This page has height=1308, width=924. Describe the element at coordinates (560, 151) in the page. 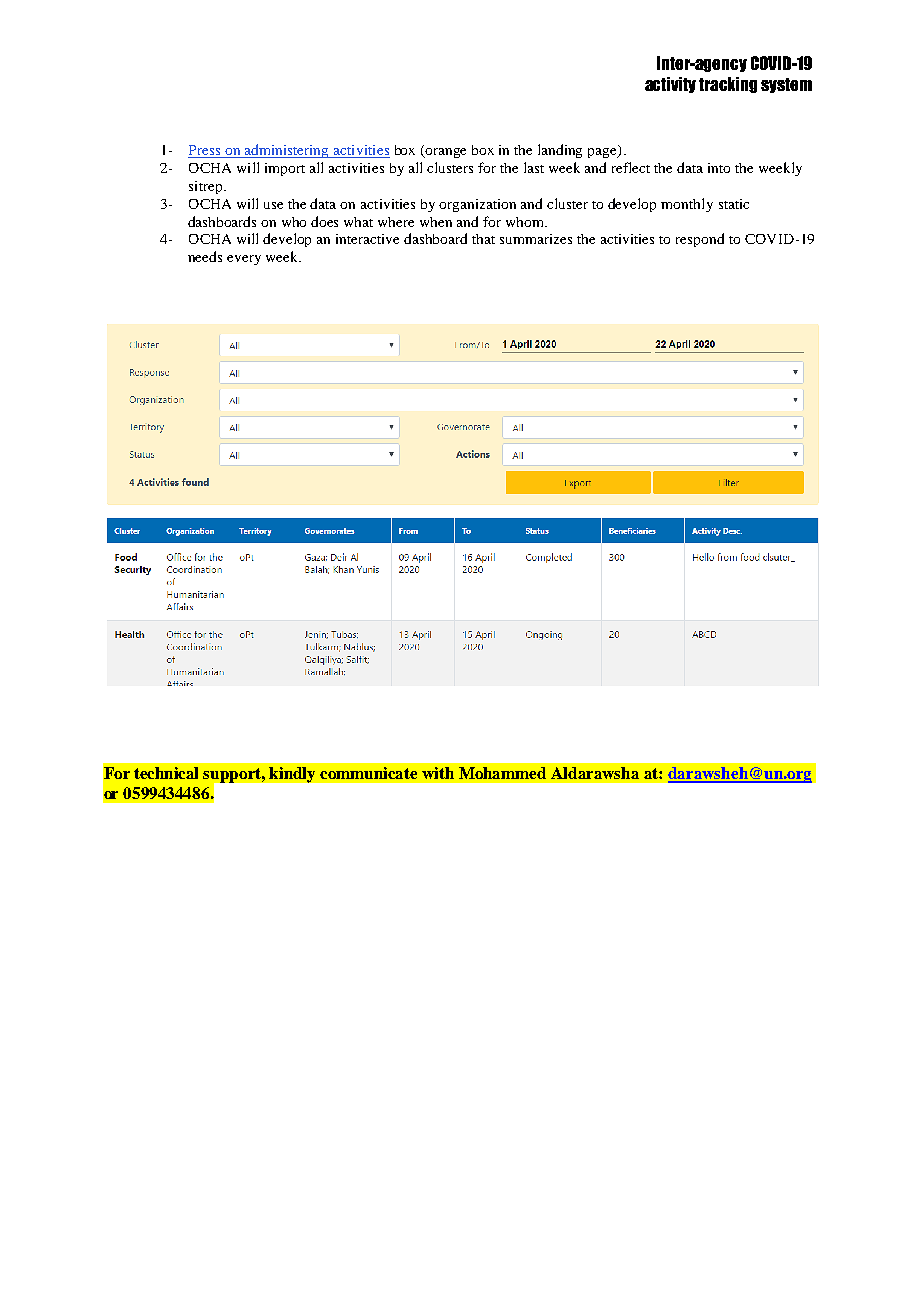

I see `landing` at that location.
